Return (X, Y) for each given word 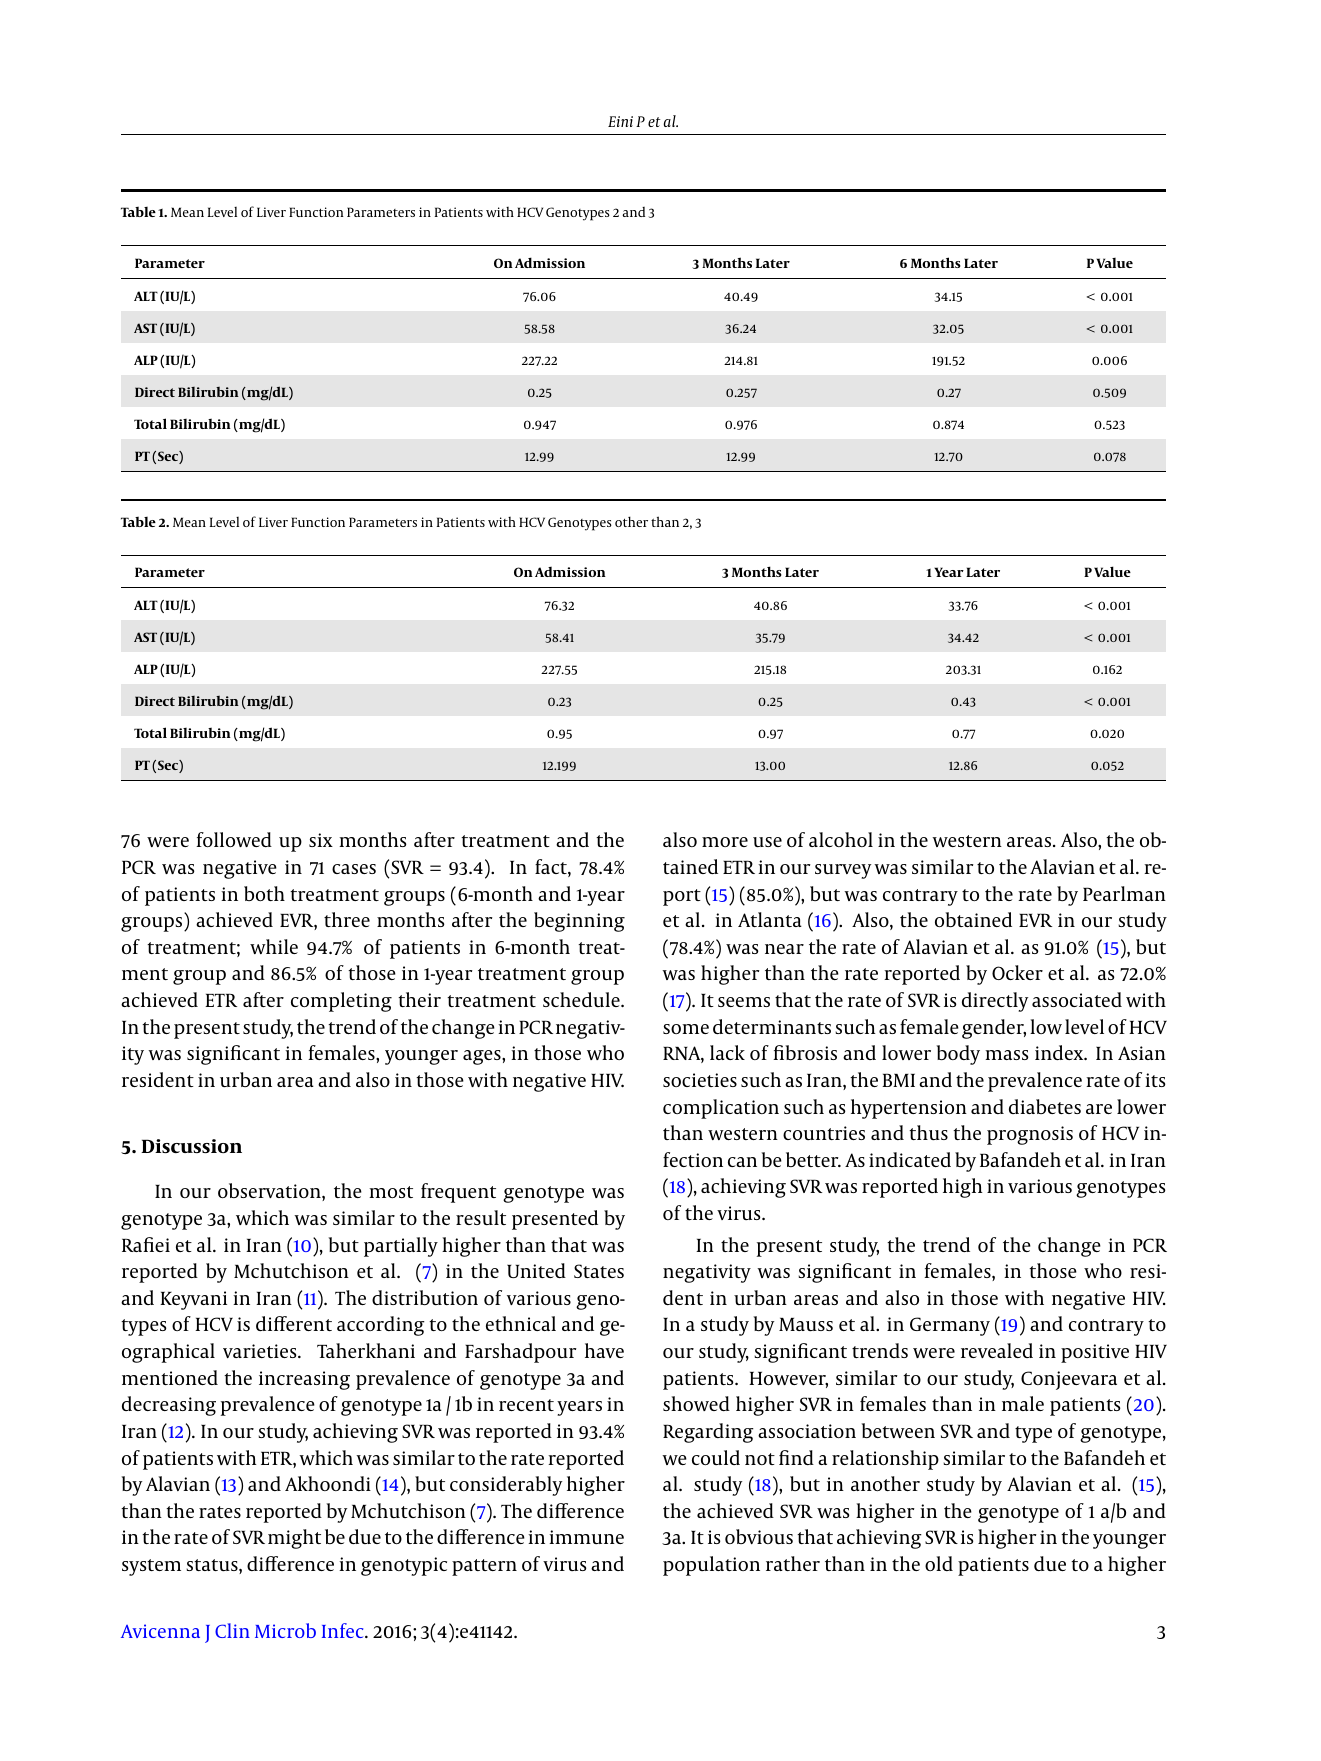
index (1060, 1052)
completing (341, 1002)
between (898, 1430)
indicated (910, 1159)
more (725, 842)
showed (696, 1403)
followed (234, 839)
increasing (304, 1380)
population (711, 1566)
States (599, 1271)
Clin (232, 1630)
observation (270, 1192)
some (686, 1029)
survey (843, 871)
